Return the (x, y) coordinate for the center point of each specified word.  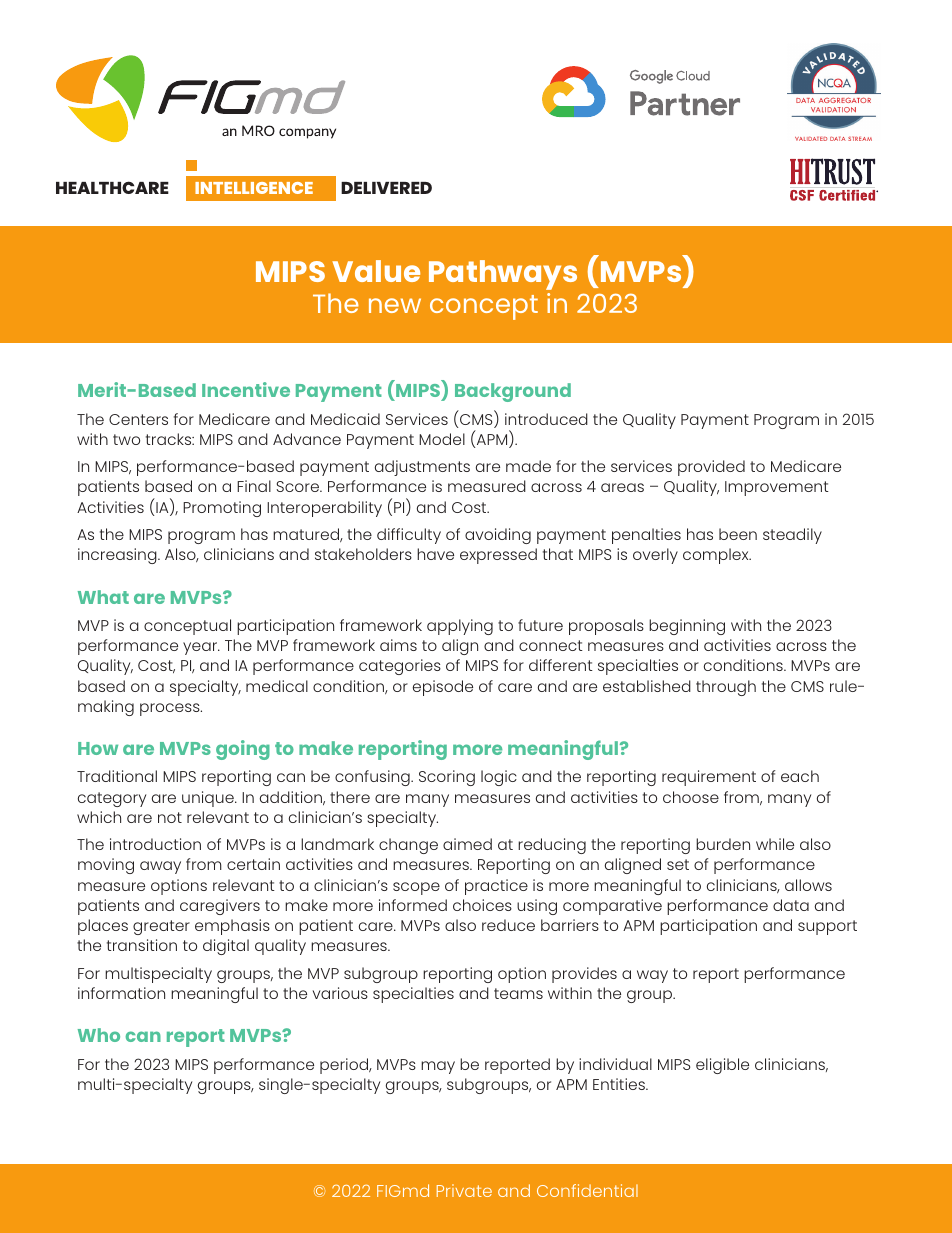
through (726, 688)
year (201, 648)
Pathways (503, 275)
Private (464, 1190)
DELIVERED (386, 188)
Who (99, 1035)
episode (443, 688)
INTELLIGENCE (254, 188)
